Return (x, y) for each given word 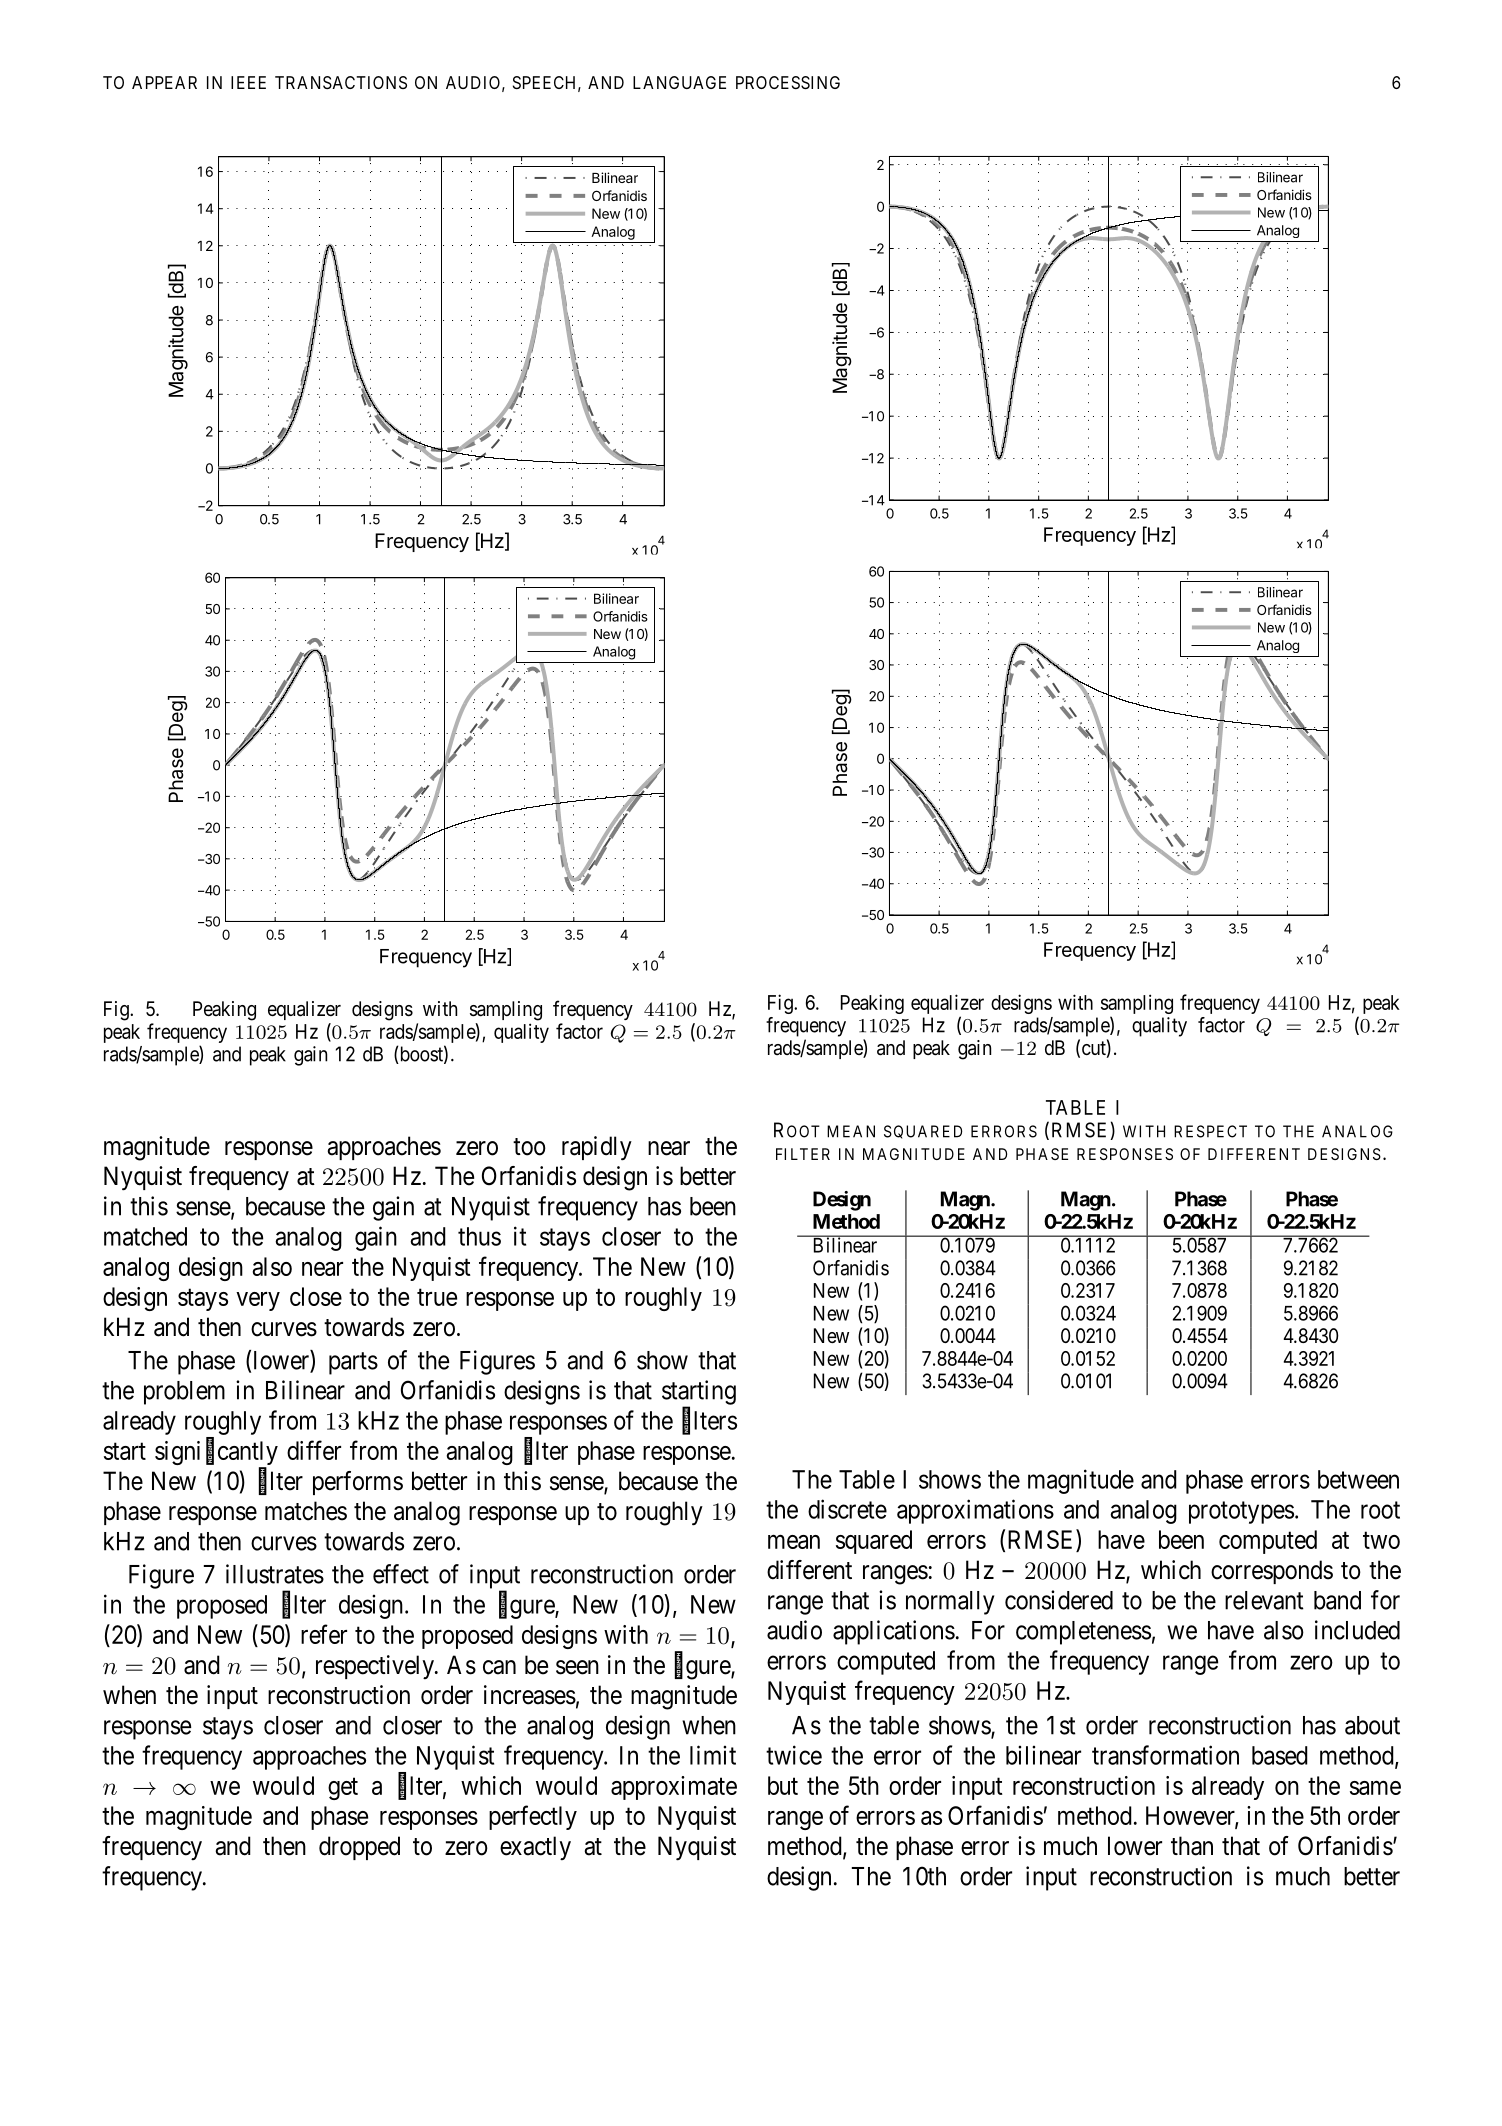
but (783, 1785)
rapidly (597, 1148)
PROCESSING (788, 82)
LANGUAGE (679, 82)
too (529, 1147)
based (1280, 1755)
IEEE (248, 82)
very (258, 1301)
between (1358, 1479)
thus (479, 1236)
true (437, 1297)
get (343, 1789)
